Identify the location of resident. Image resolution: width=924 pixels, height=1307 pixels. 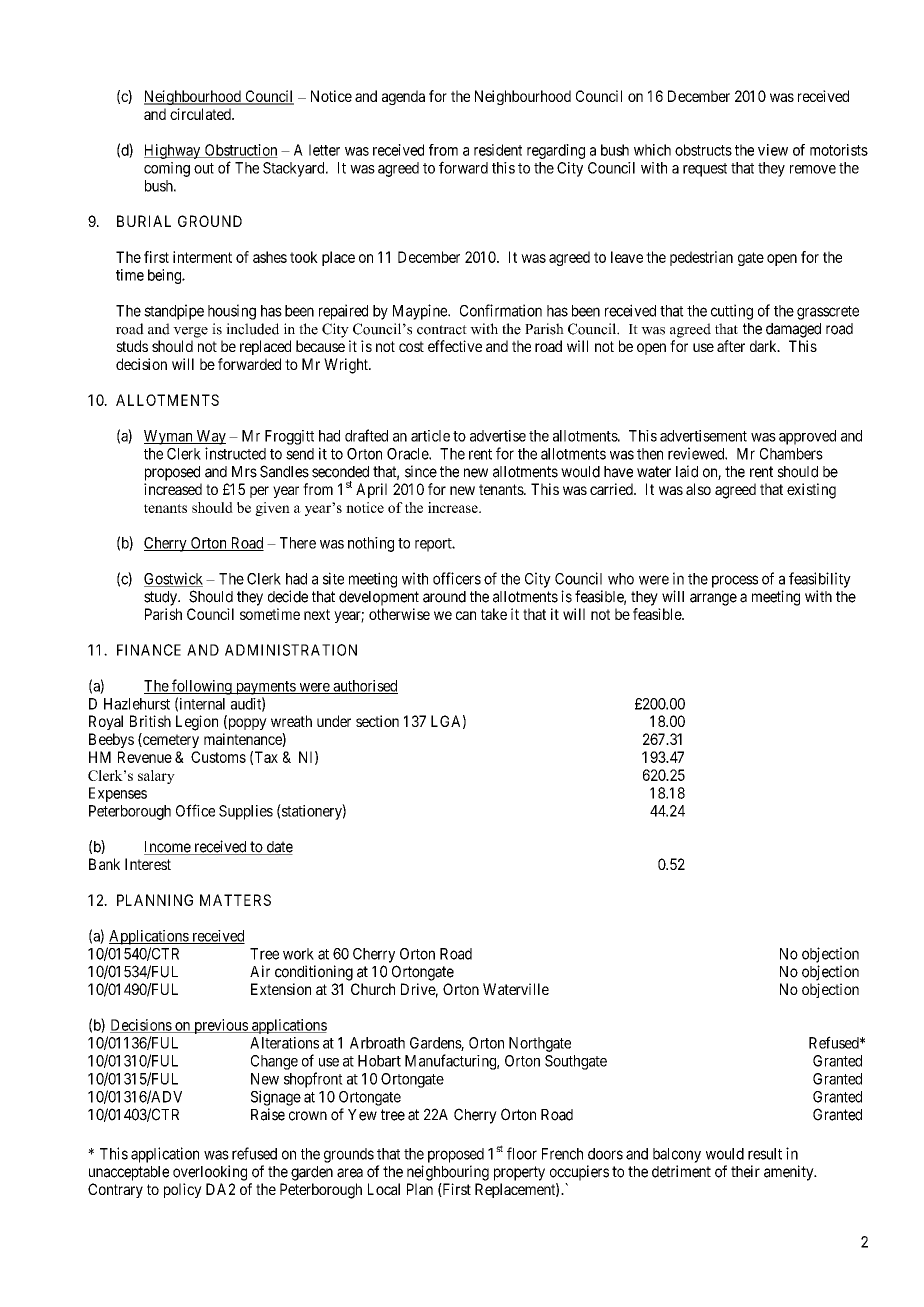
(498, 150).
